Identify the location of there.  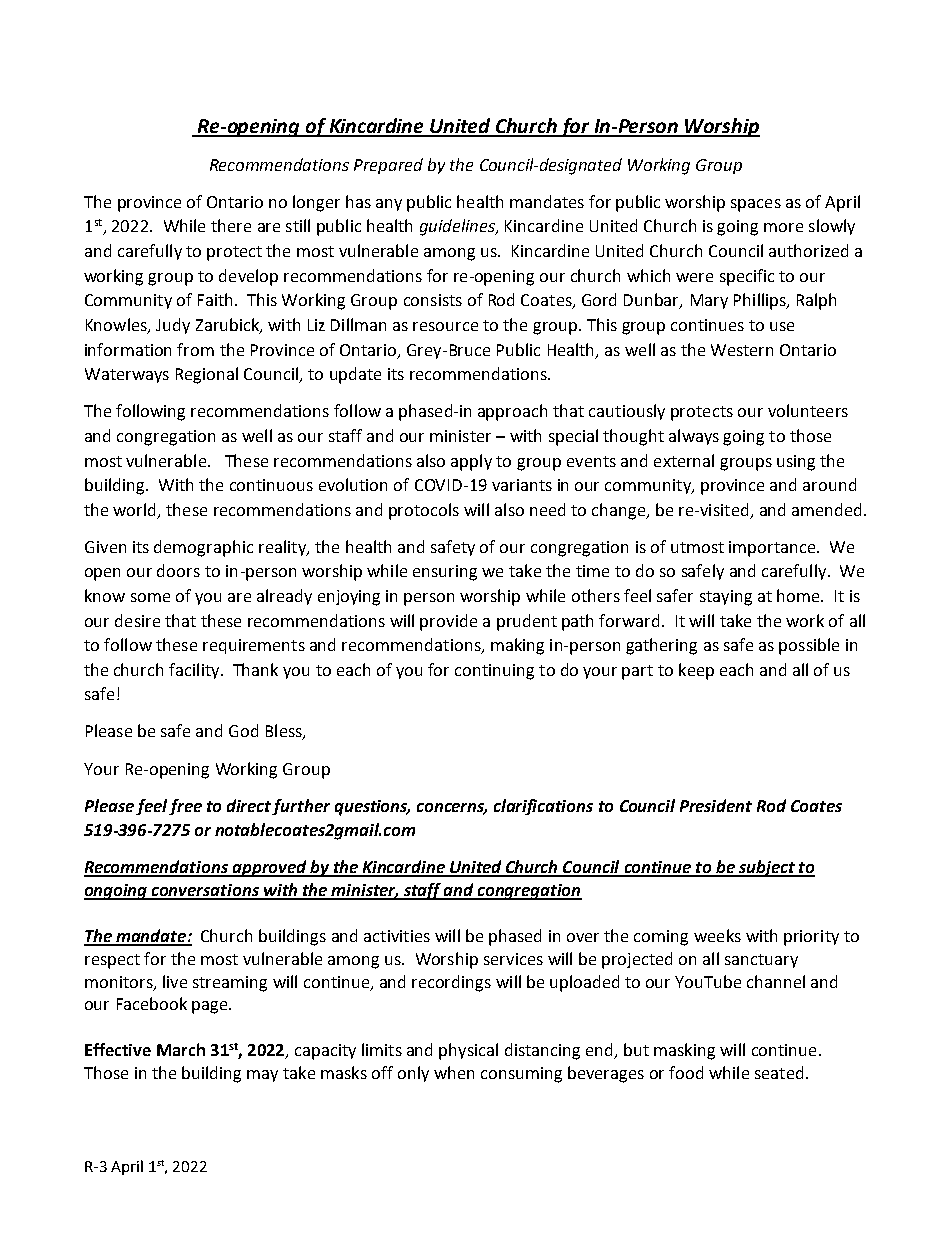
(231, 225).
